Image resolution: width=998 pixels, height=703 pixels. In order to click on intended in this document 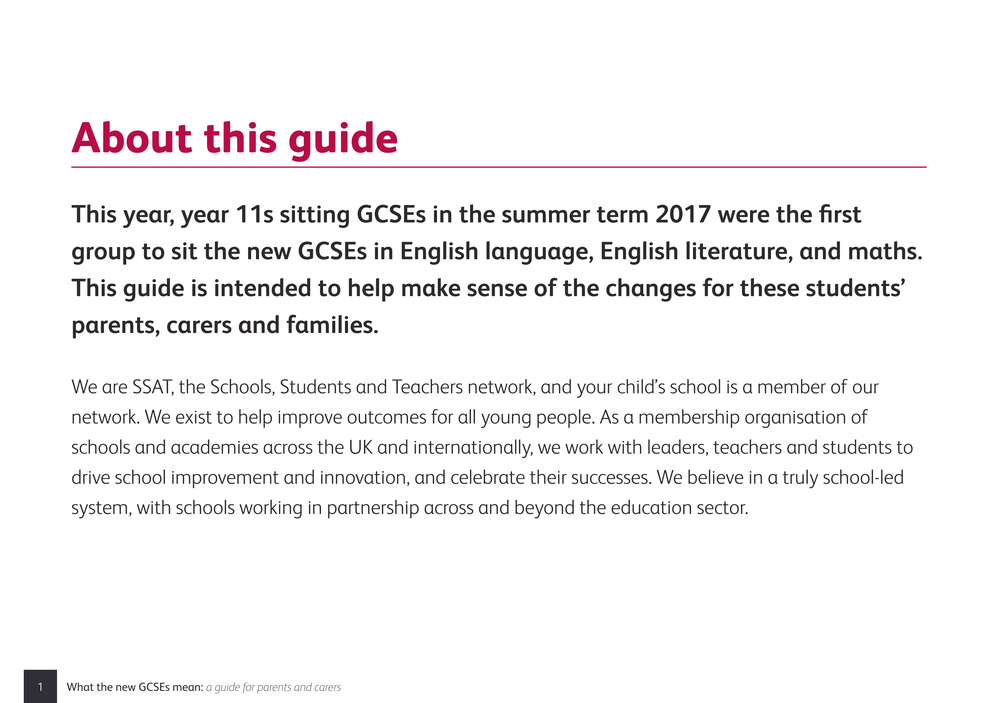, I will do `click(262, 287)`.
